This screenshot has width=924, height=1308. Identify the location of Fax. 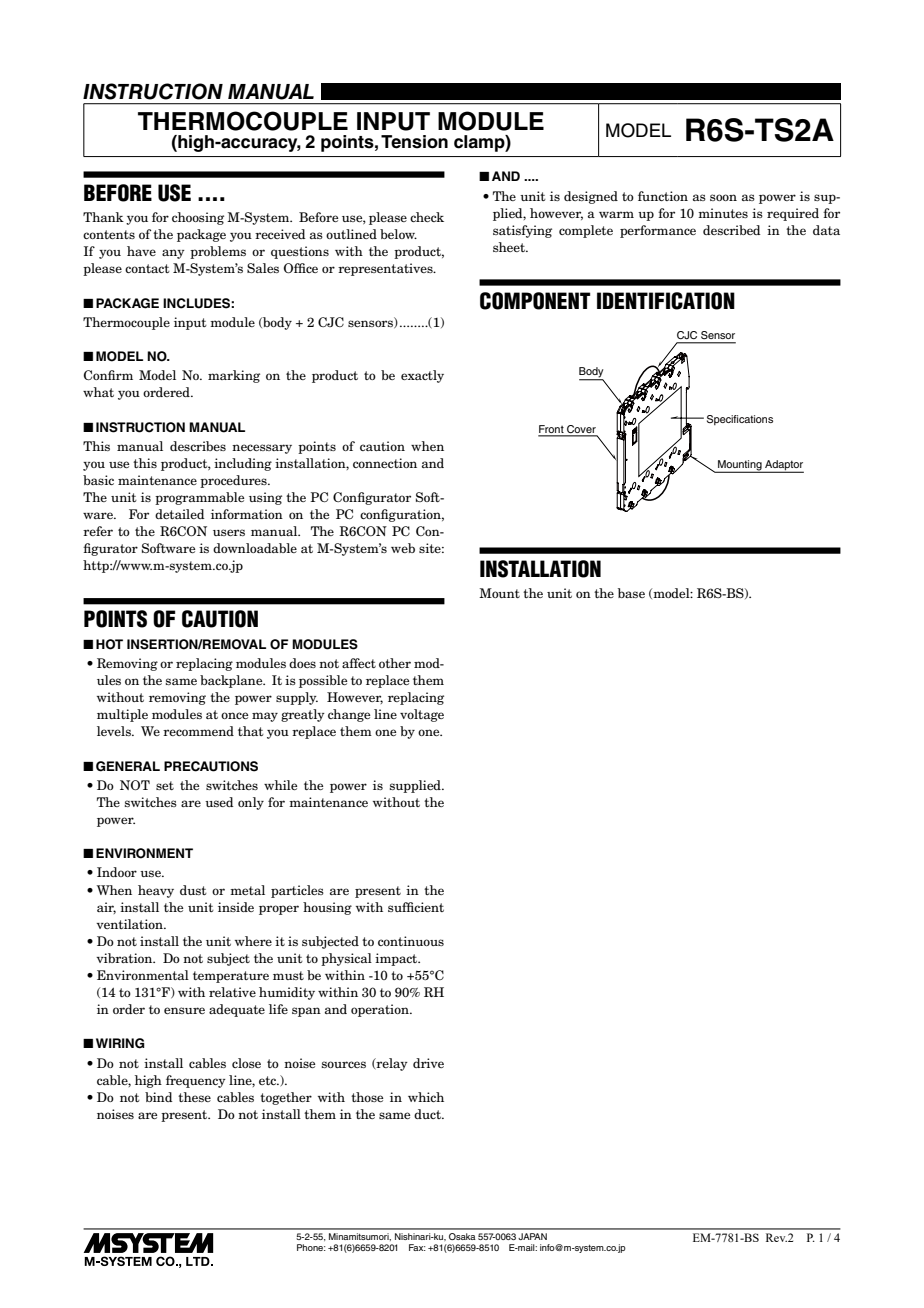
(417, 1247).
